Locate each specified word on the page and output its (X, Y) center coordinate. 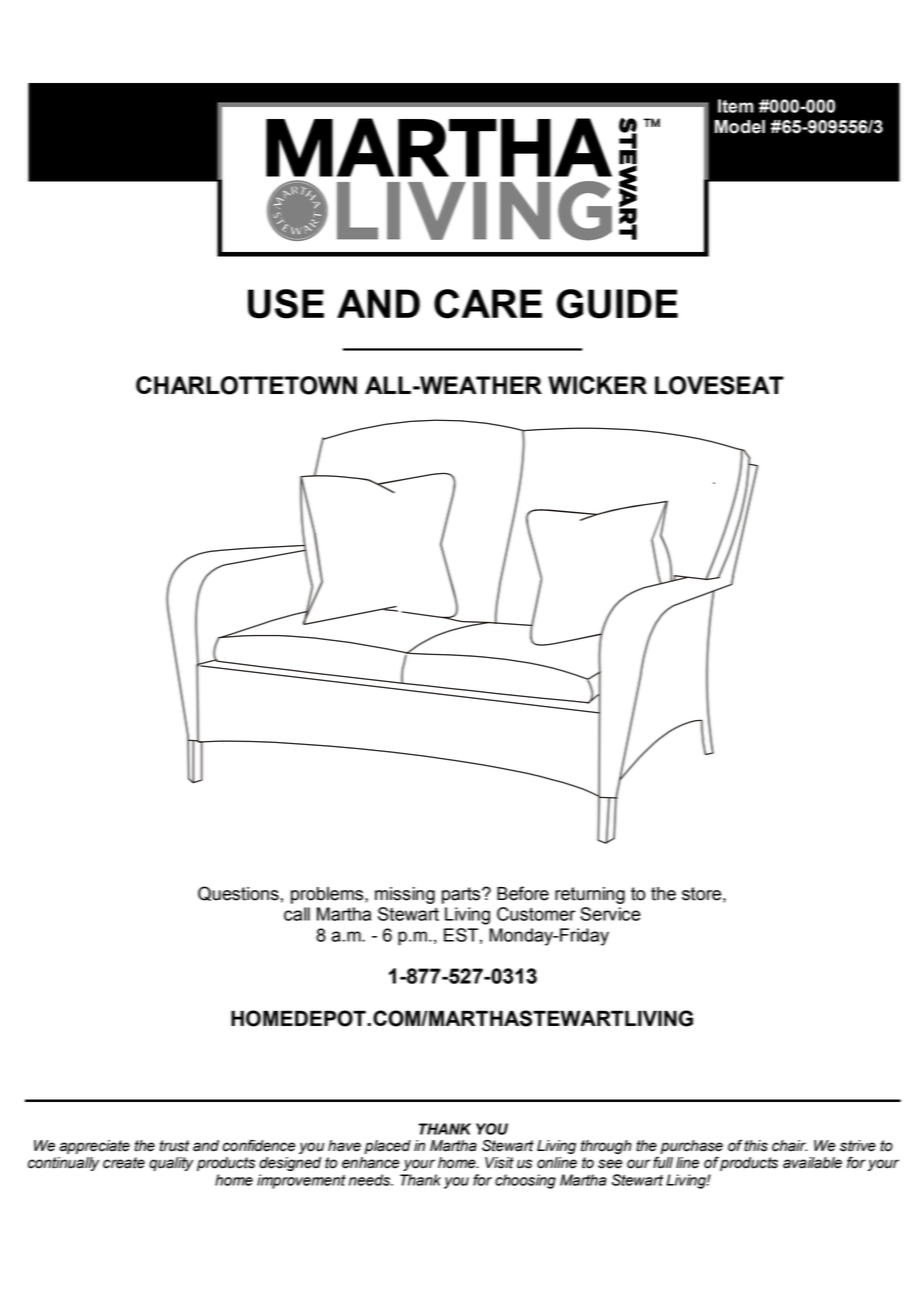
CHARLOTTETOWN (246, 385)
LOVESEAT (719, 385)
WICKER (597, 385)
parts (462, 895)
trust (175, 1146)
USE (286, 304)
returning (590, 895)
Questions (238, 893)
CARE (488, 304)
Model (740, 127)
